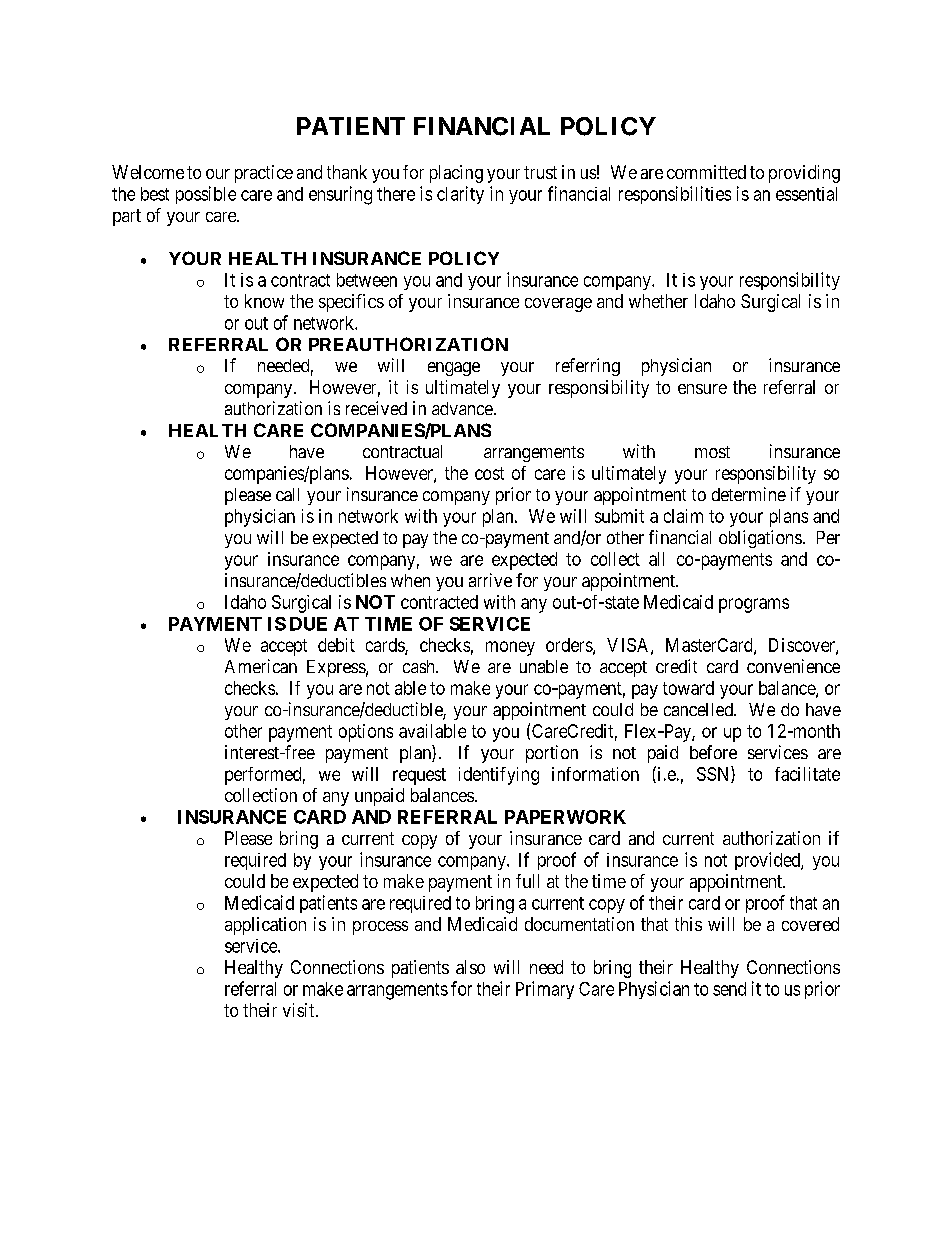  Describe the element at coordinates (499, 776) in the document. I see `identifying` at that location.
